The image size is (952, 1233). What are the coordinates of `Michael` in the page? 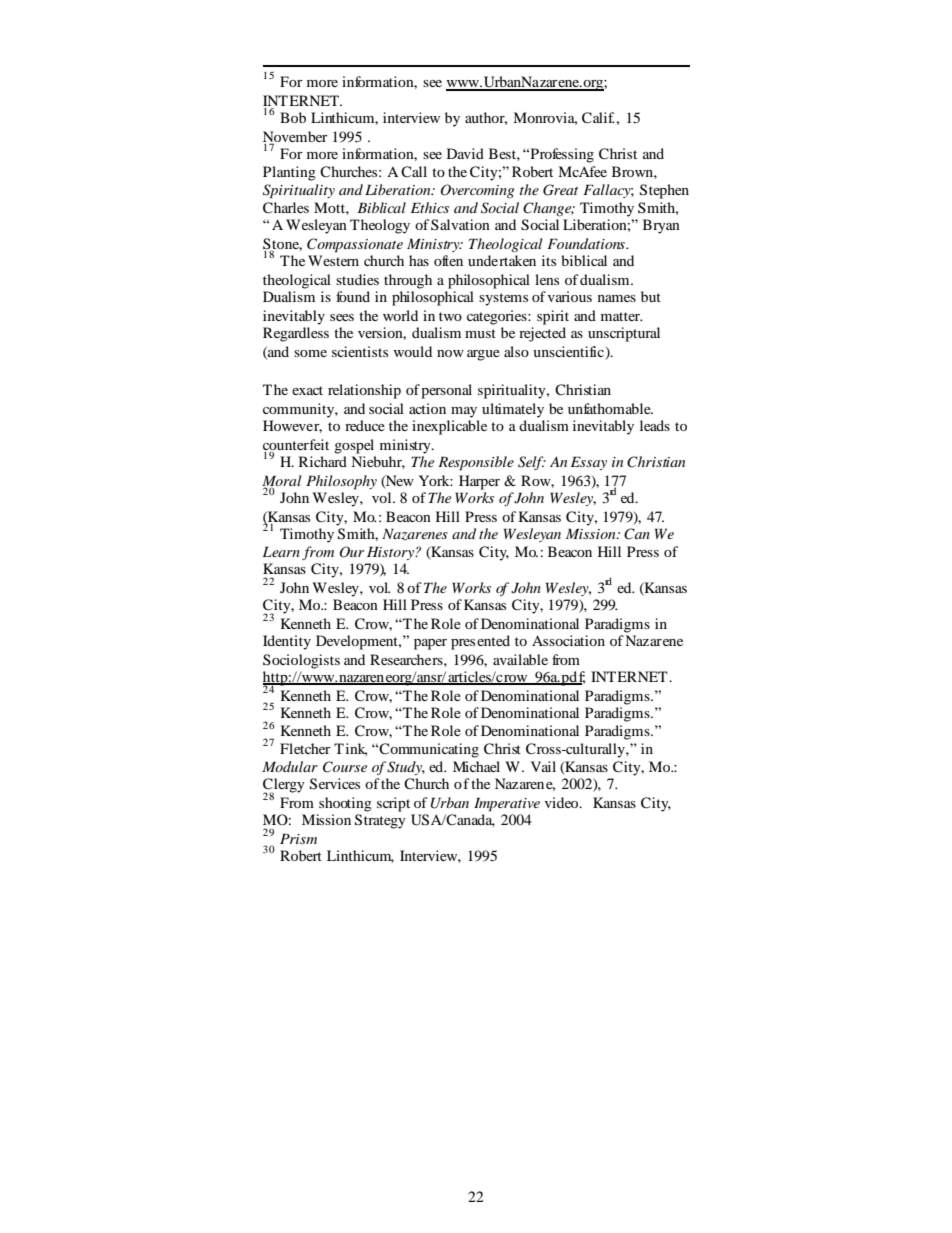 It's located at (476, 766).
